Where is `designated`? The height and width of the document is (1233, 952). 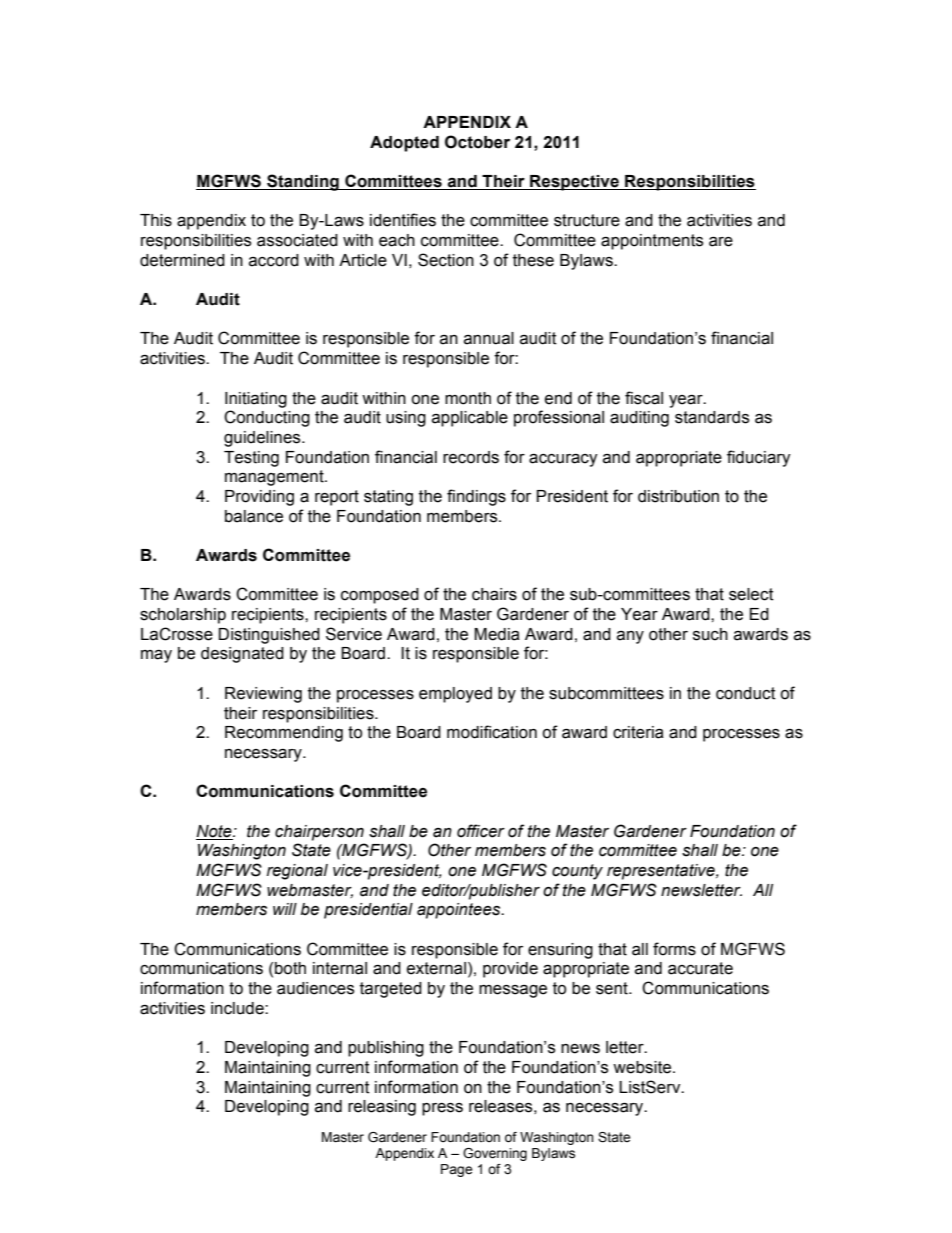 designated is located at coordinates (242, 655).
